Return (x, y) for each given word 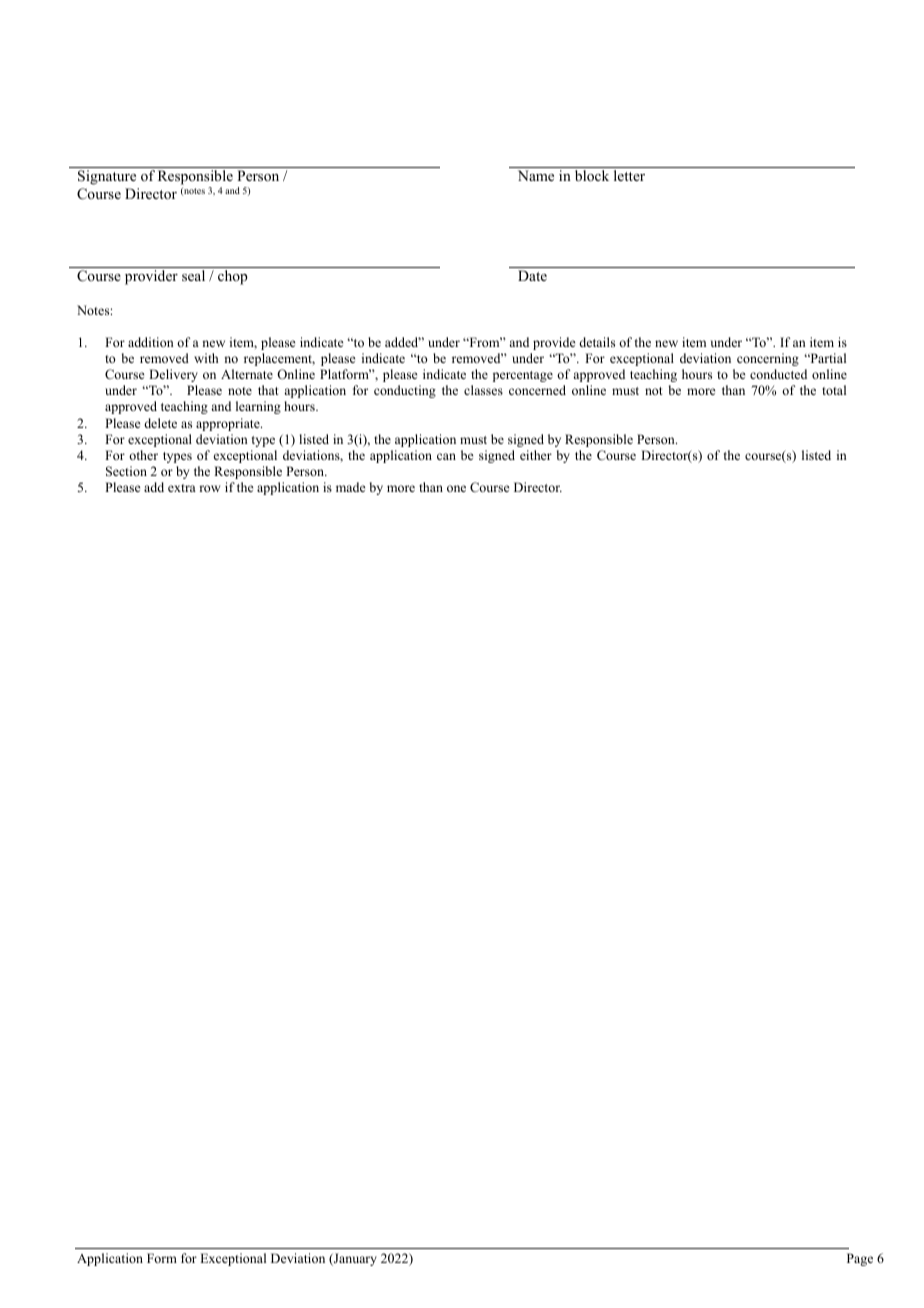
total (834, 390)
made (351, 487)
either (536, 455)
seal (193, 275)
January (354, 1259)
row (209, 488)
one (456, 488)
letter (629, 175)
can (446, 456)
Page (860, 1259)
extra (182, 488)
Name (536, 175)
